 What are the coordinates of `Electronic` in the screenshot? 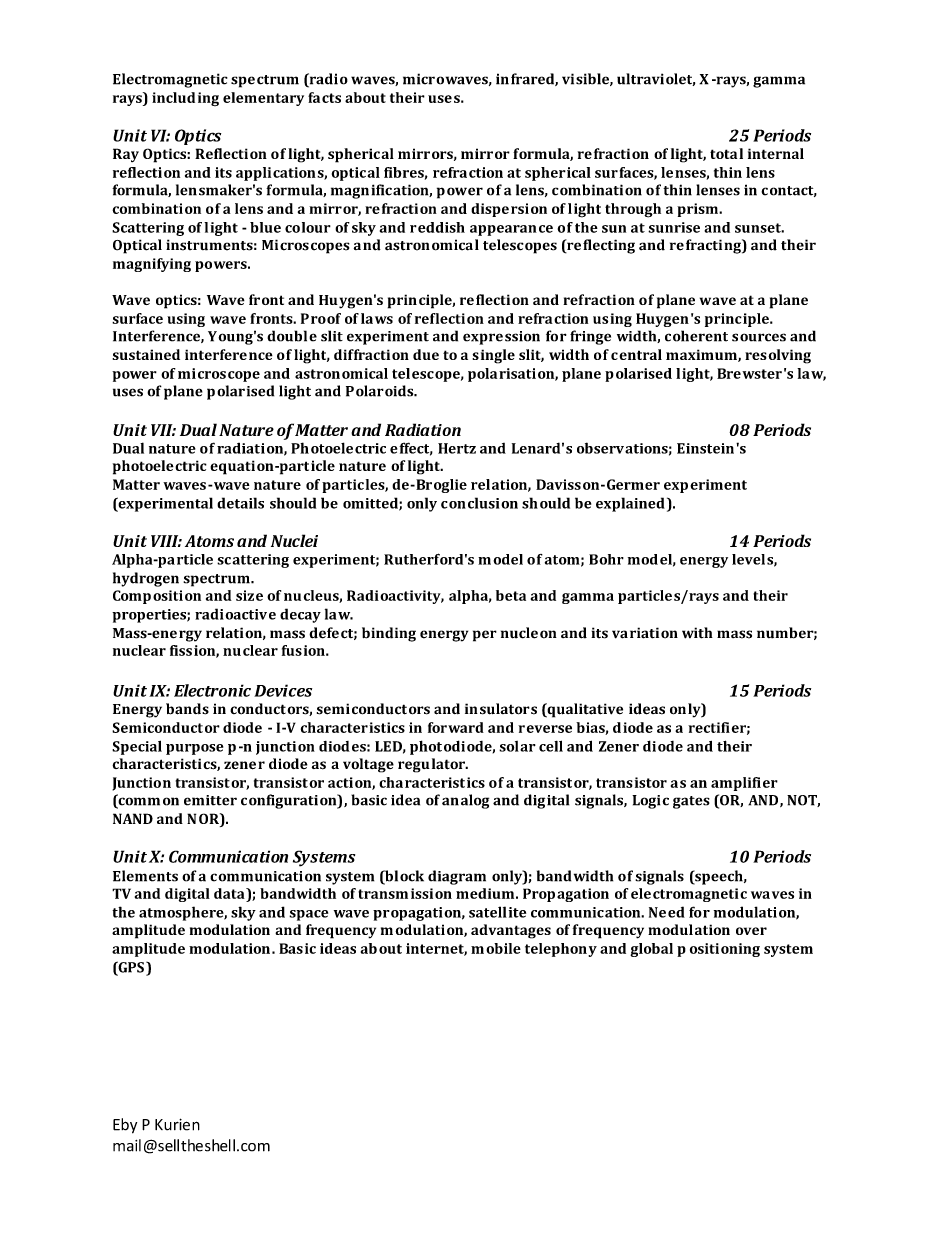 It's located at (212, 690).
